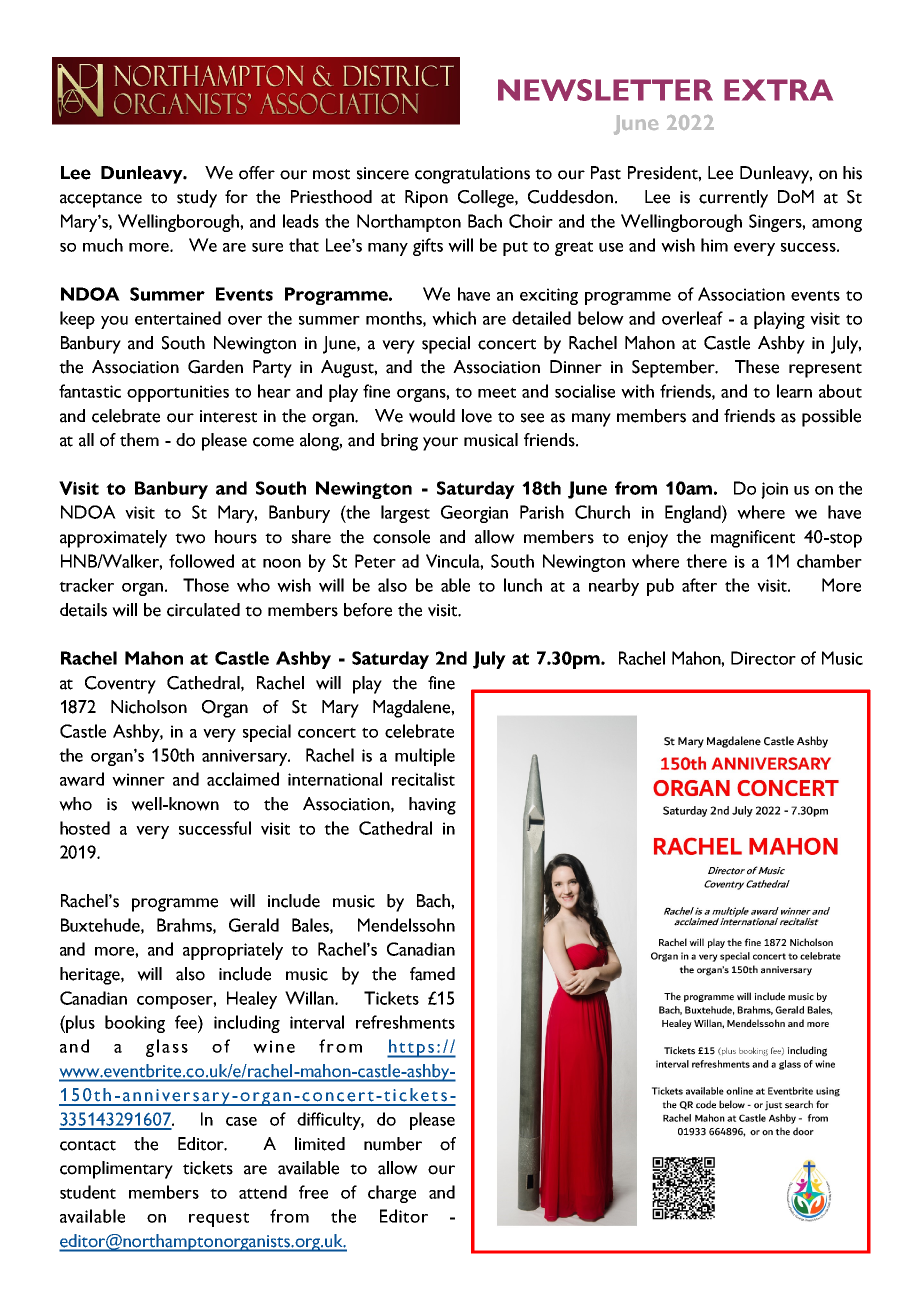 The width and height of the screenshot is (924, 1308). What do you see at coordinates (120, 685) in the screenshot?
I see `Coventry` at bounding box center [120, 685].
